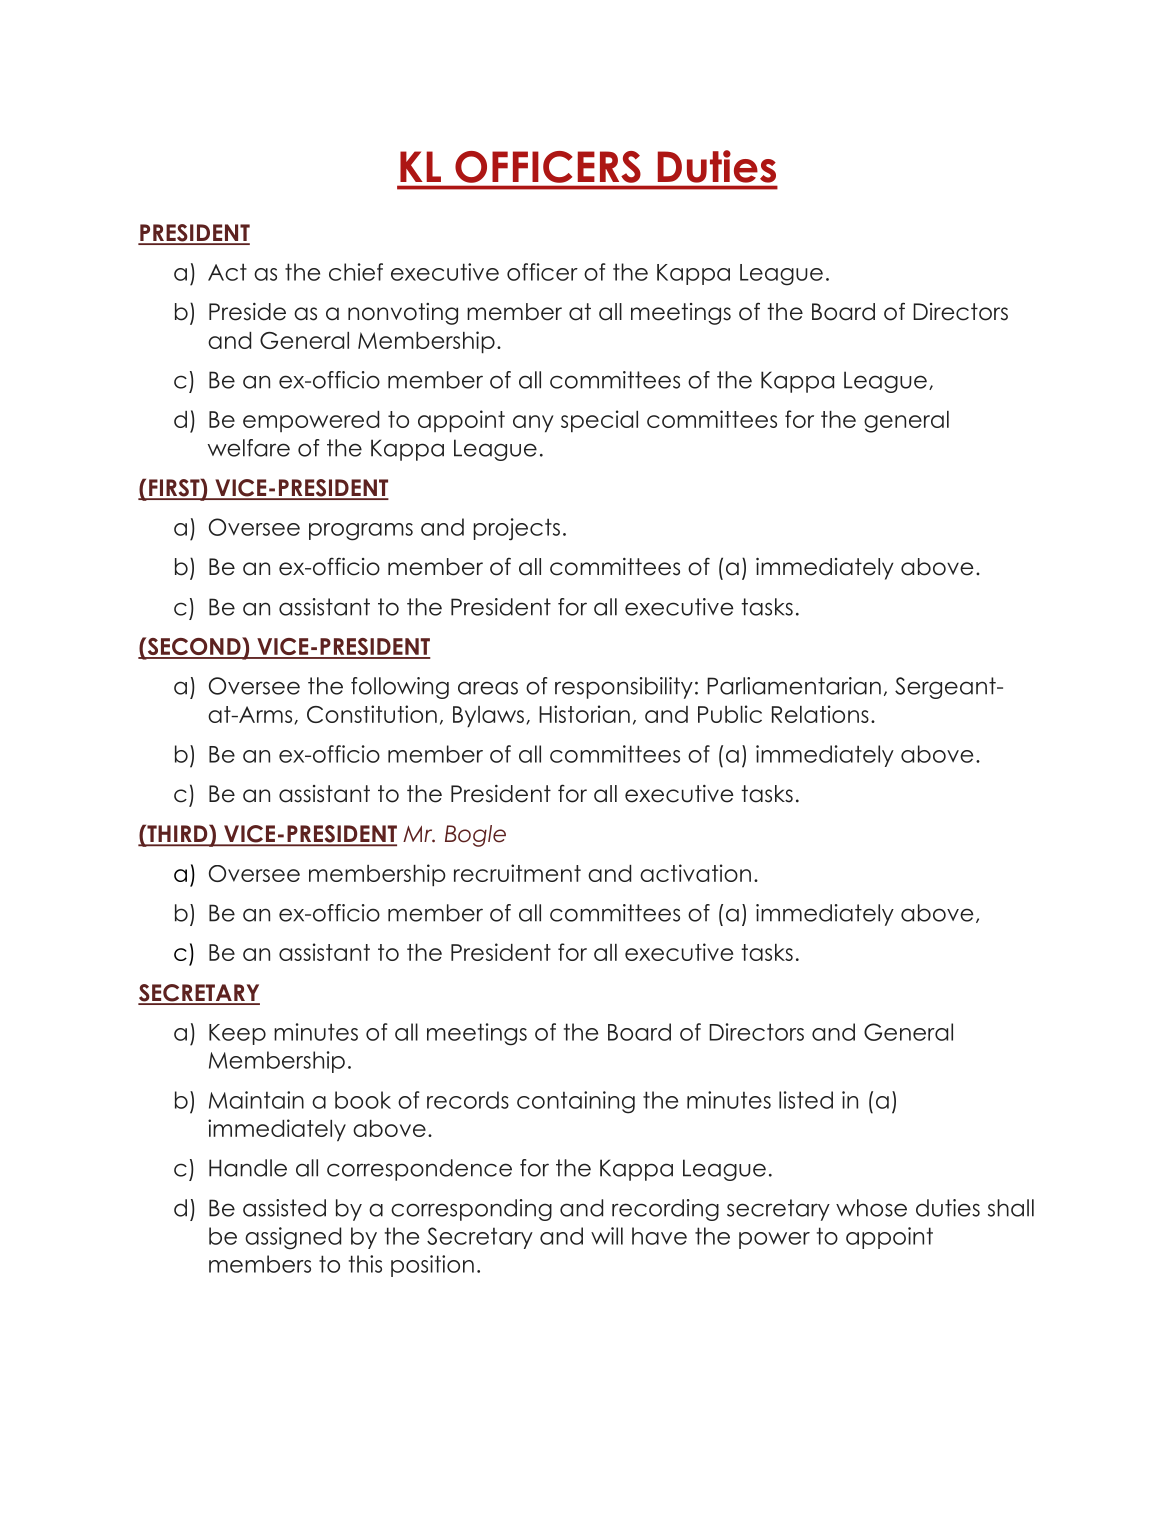 The image size is (1174, 1519). What do you see at coordinates (607, 1236) in the screenshot?
I see `will` at bounding box center [607, 1236].
